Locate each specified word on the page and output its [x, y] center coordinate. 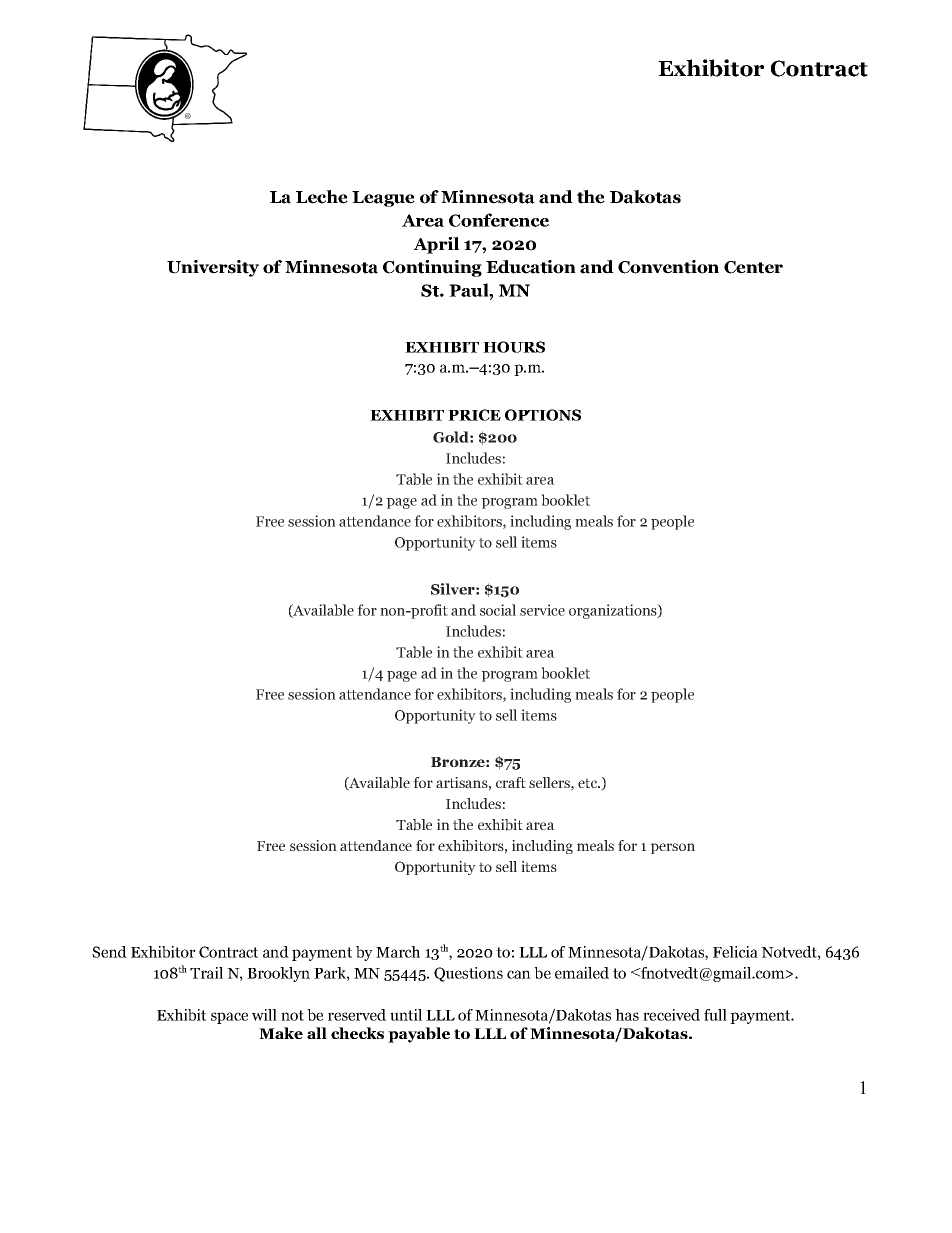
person [672, 848]
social [498, 610]
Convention [668, 267]
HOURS [514, 347]
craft [511, 782]
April [436, 245]
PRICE [474, 415]
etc [588, 783]
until [406, 1015]
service [542, 610]
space [229, 1018]
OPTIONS [543, 415]
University [213, 268]
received [671, 1015]
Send [109, 952]
